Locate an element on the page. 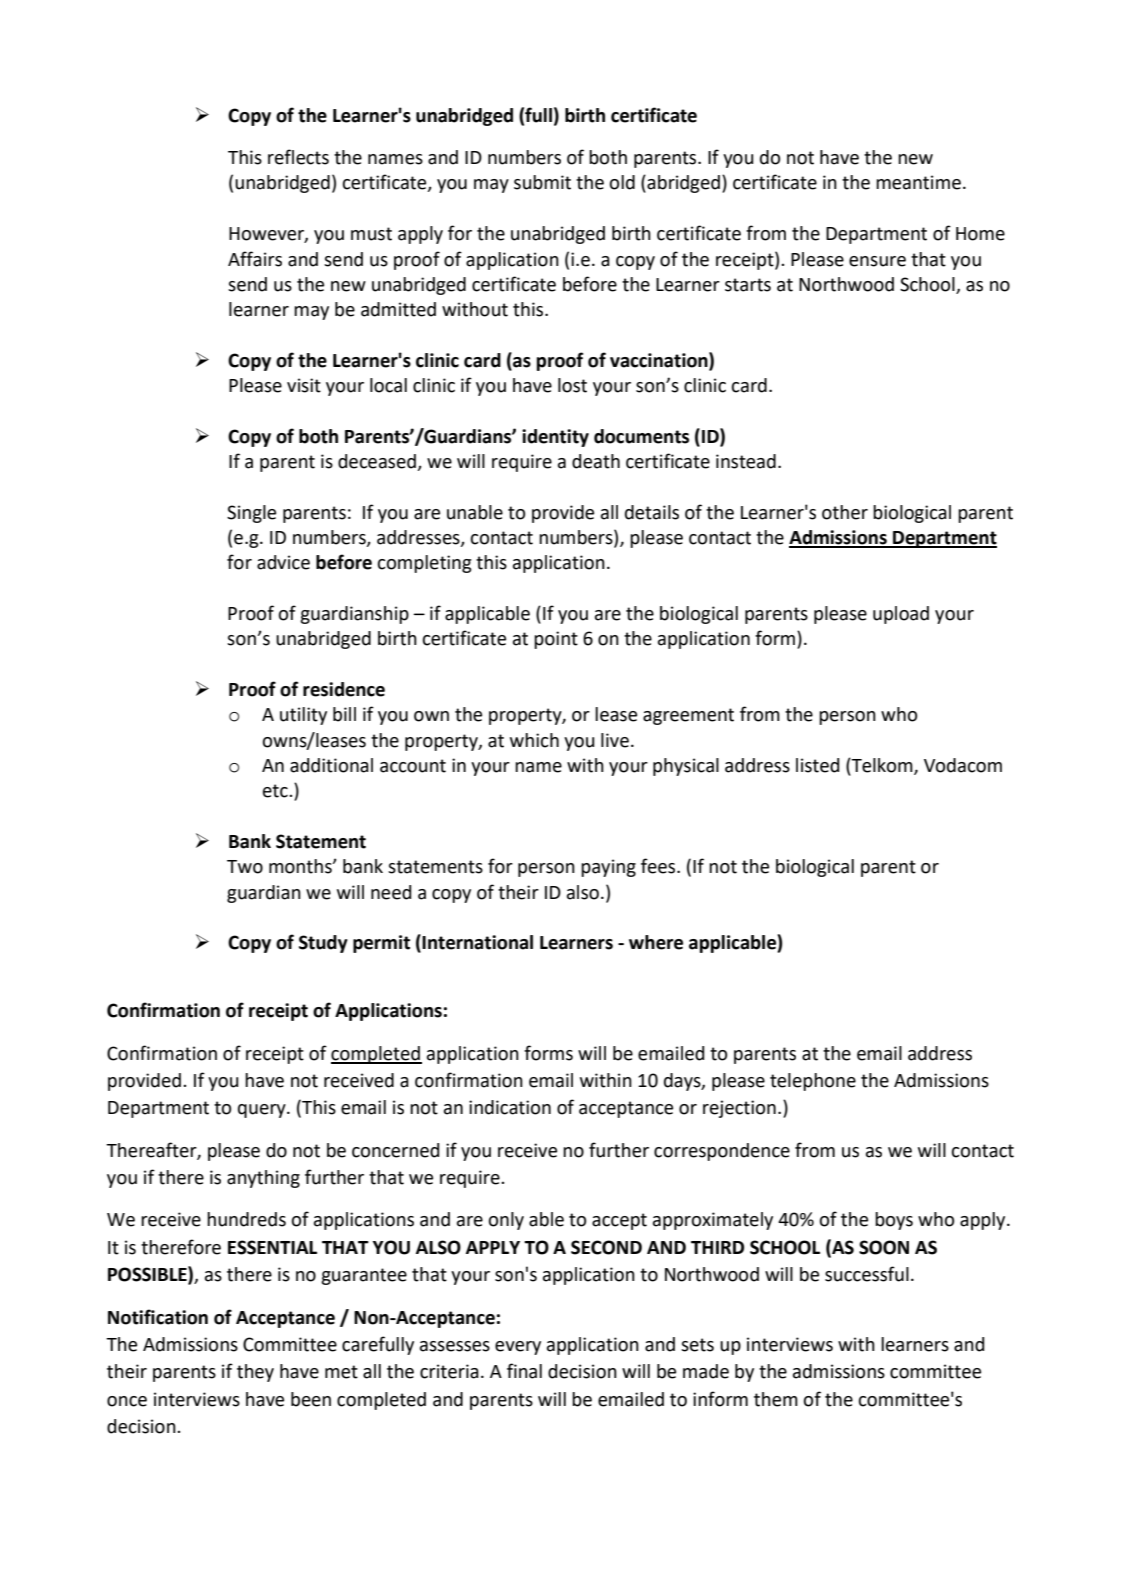  etc is located at coordinates (276, 791).
